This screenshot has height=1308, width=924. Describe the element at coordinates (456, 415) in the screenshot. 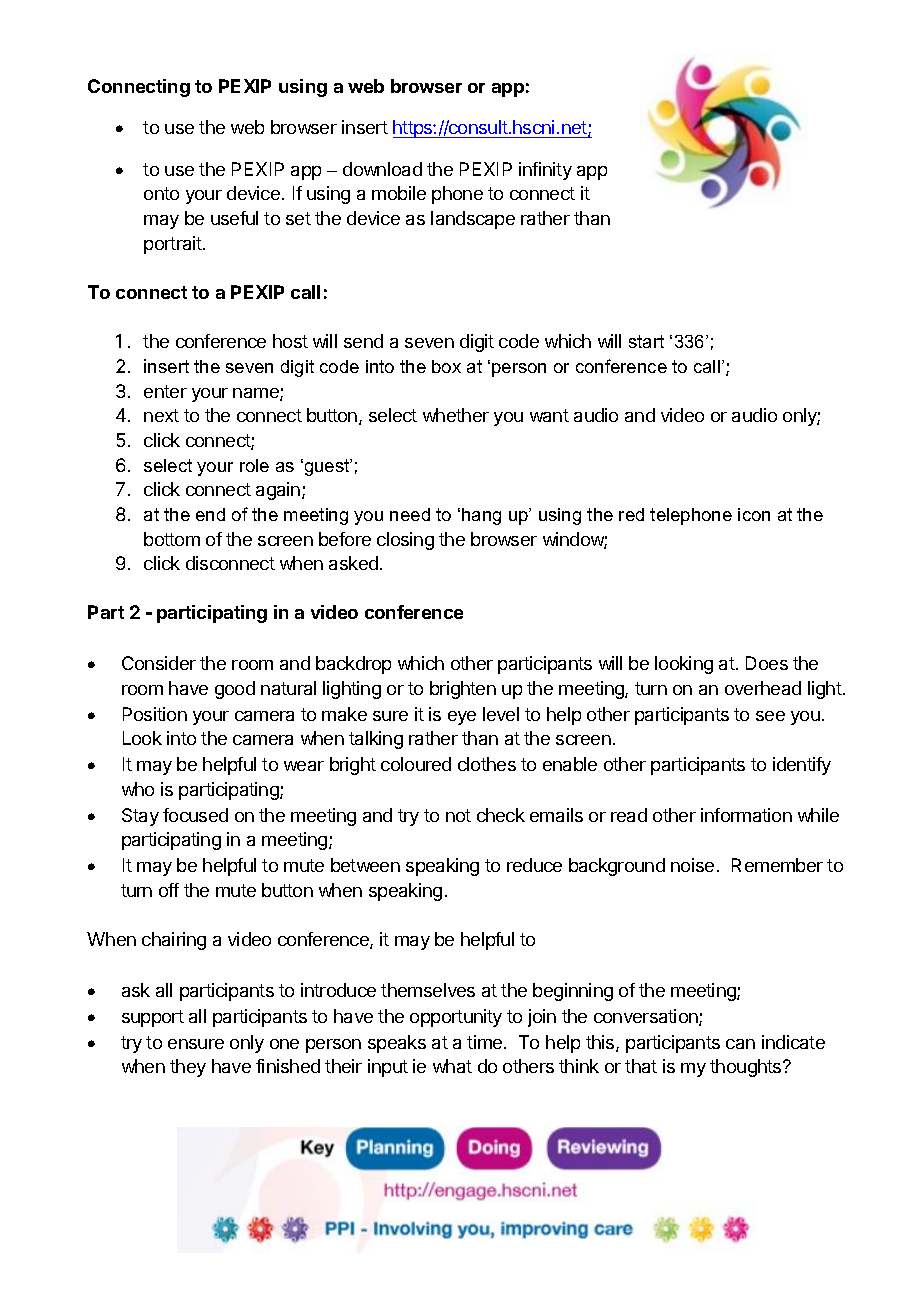

I see `whether` at that location.
